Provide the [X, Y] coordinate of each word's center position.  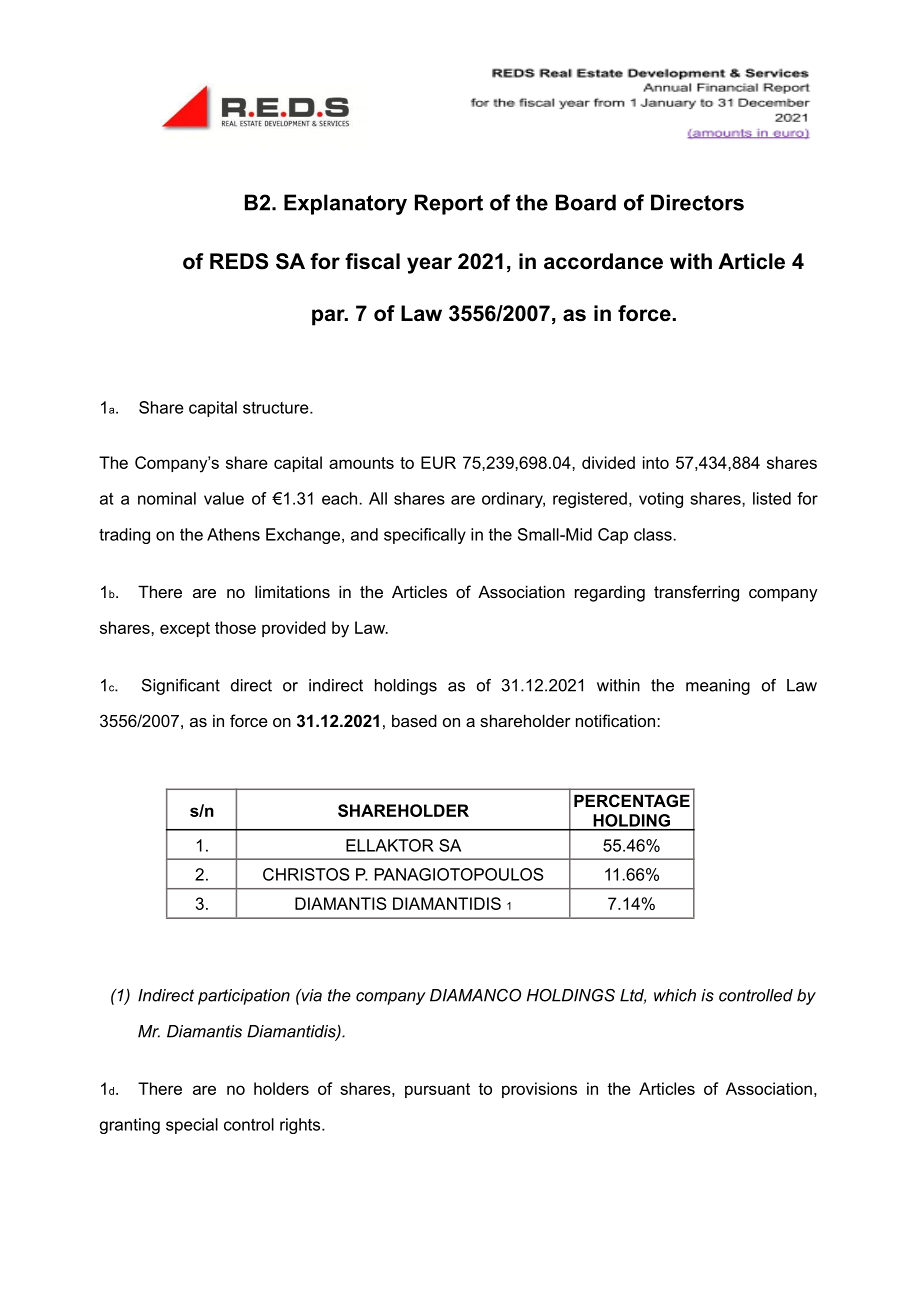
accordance [603, 261]
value [224, 498]
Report [449, 204]
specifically [425, 536]
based [414, 720]
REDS [239, 261]
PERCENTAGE [632, 800]
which [675, 995]
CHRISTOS [306, 874]
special [192, 1126]
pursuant [437, 1090]
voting [661, 500]
